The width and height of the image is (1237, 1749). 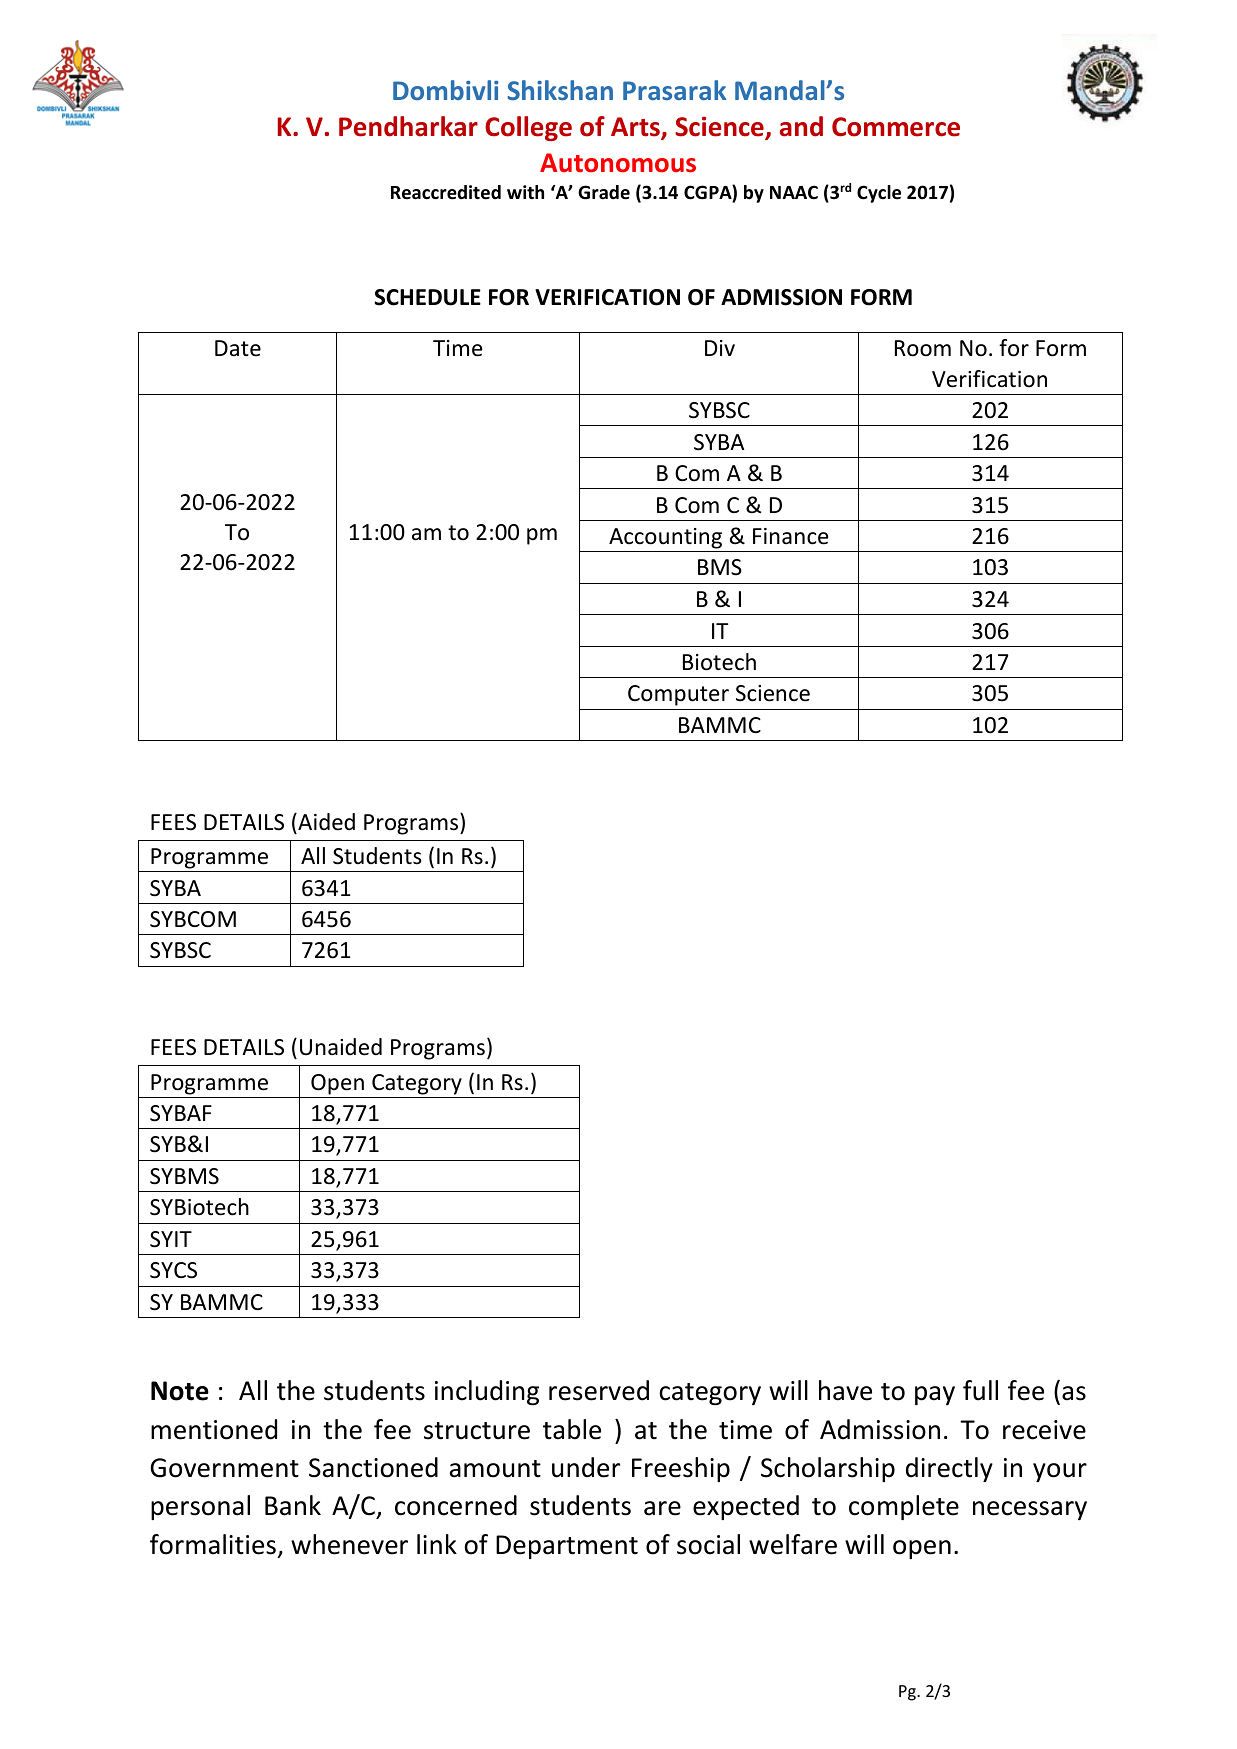 I want to click on Computer, so click(x=678, y=695).
